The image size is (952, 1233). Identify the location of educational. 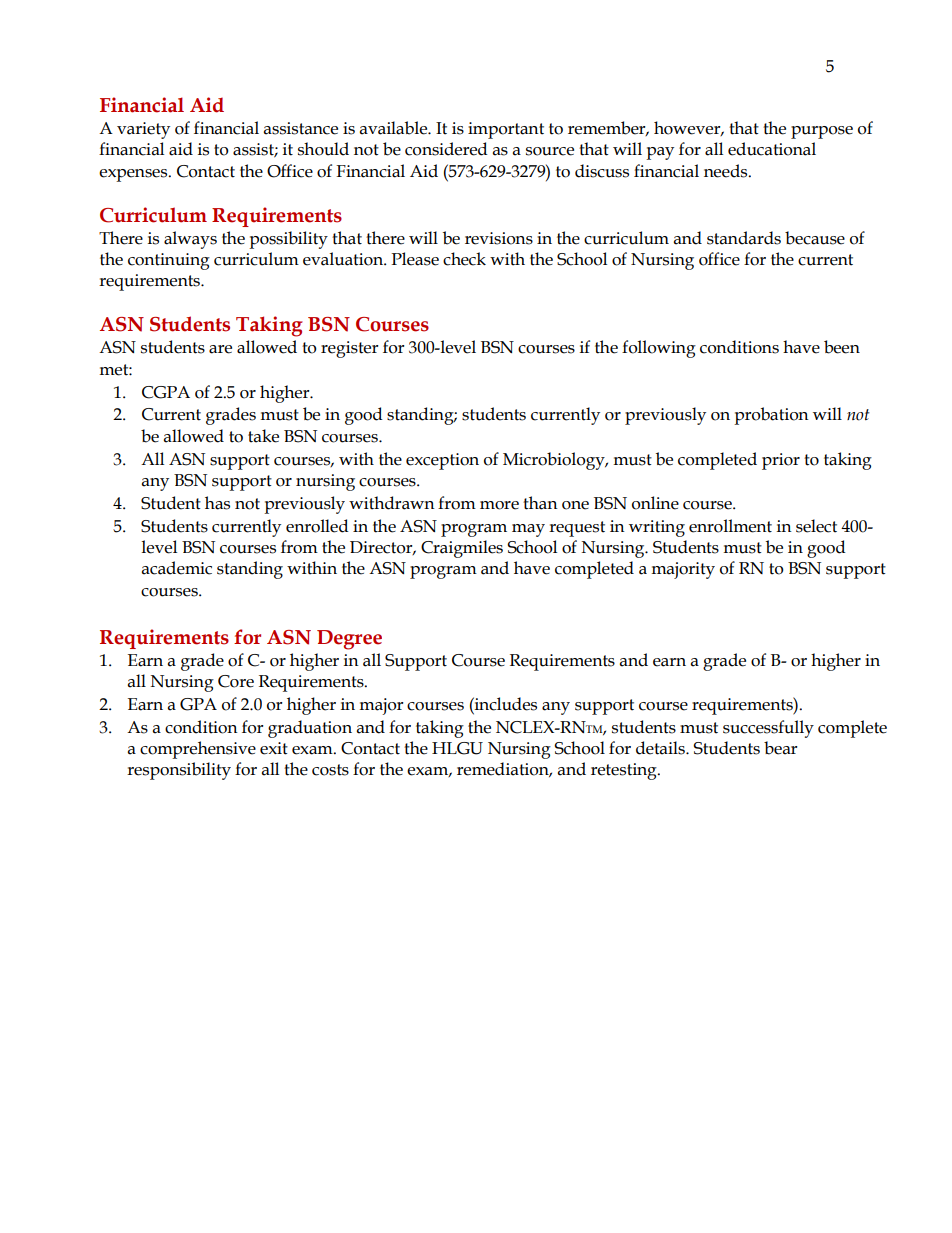
(772, 149).
